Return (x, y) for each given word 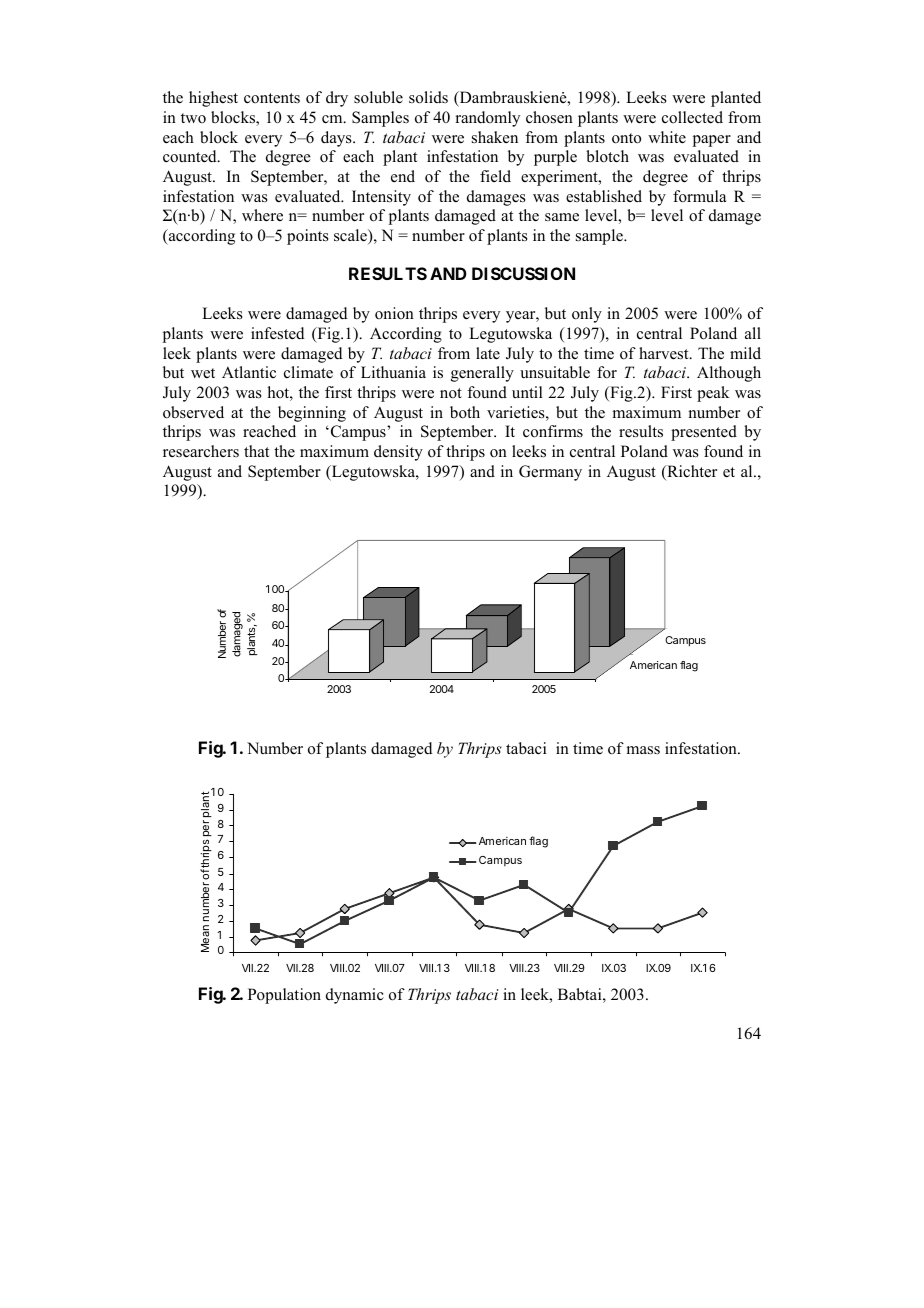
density (398, 453)
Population (284, 996)
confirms (553, 431)
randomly (487, 119)
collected (692, 117)
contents (272, 98)
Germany (550, 473)
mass (643, 750)
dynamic (355, 996)
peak (713, 394)
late (488, 353)
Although (729, 374)
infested (278, 333)
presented (704, 433)
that (256, 451)
